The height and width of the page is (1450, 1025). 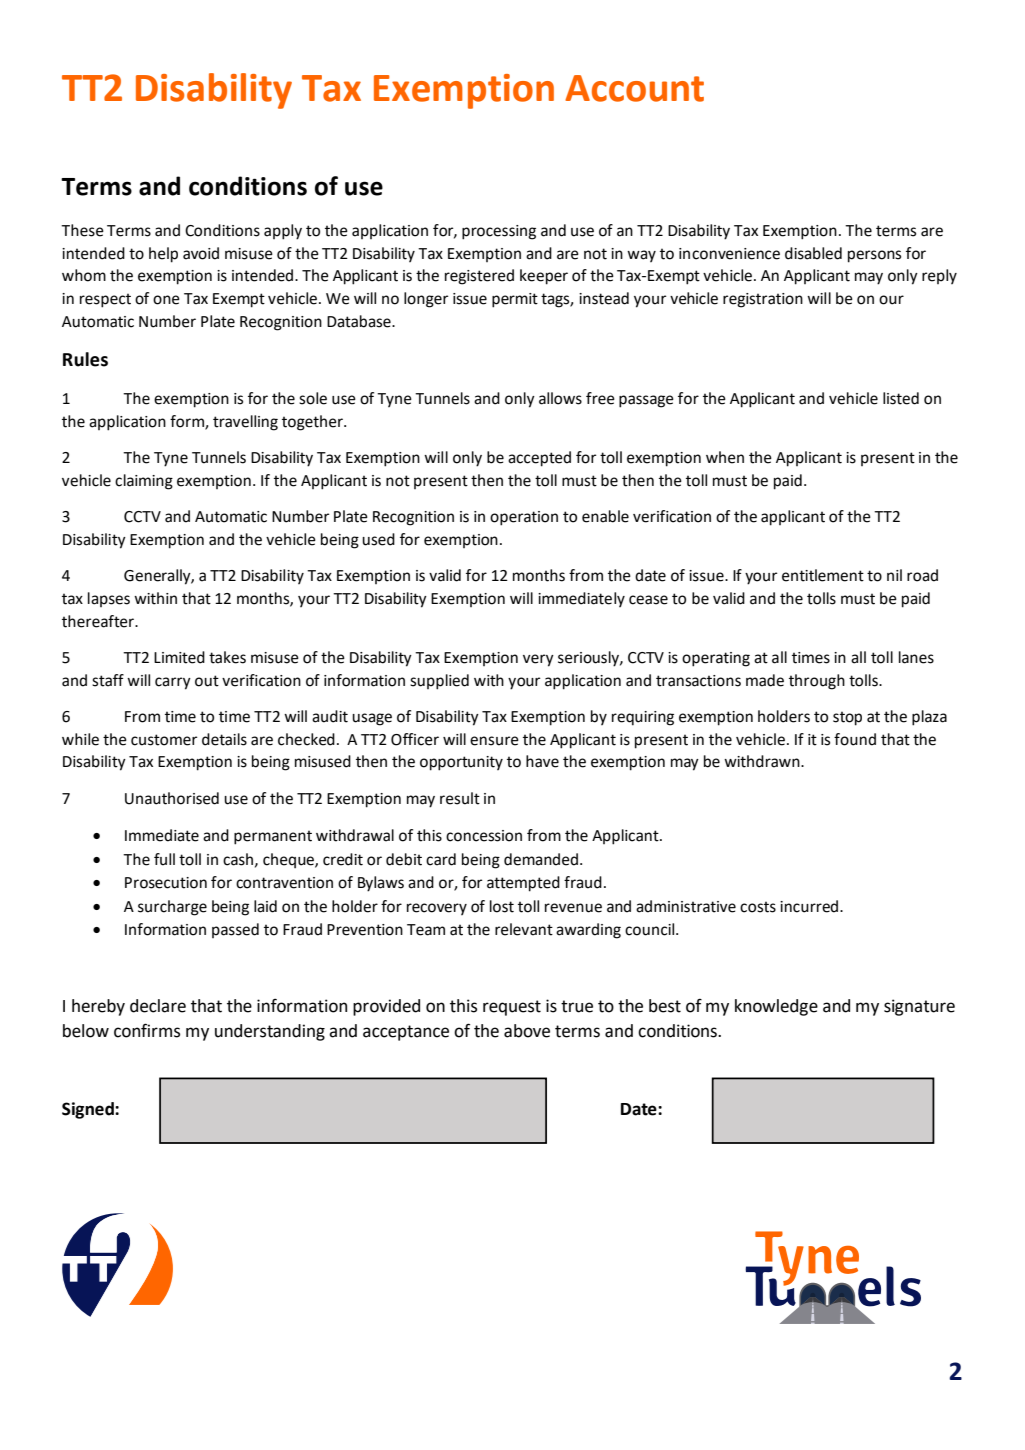 What do you see at coordinates (560, 398) in the page?
I see `allows` at bounding box center [560, 398].
